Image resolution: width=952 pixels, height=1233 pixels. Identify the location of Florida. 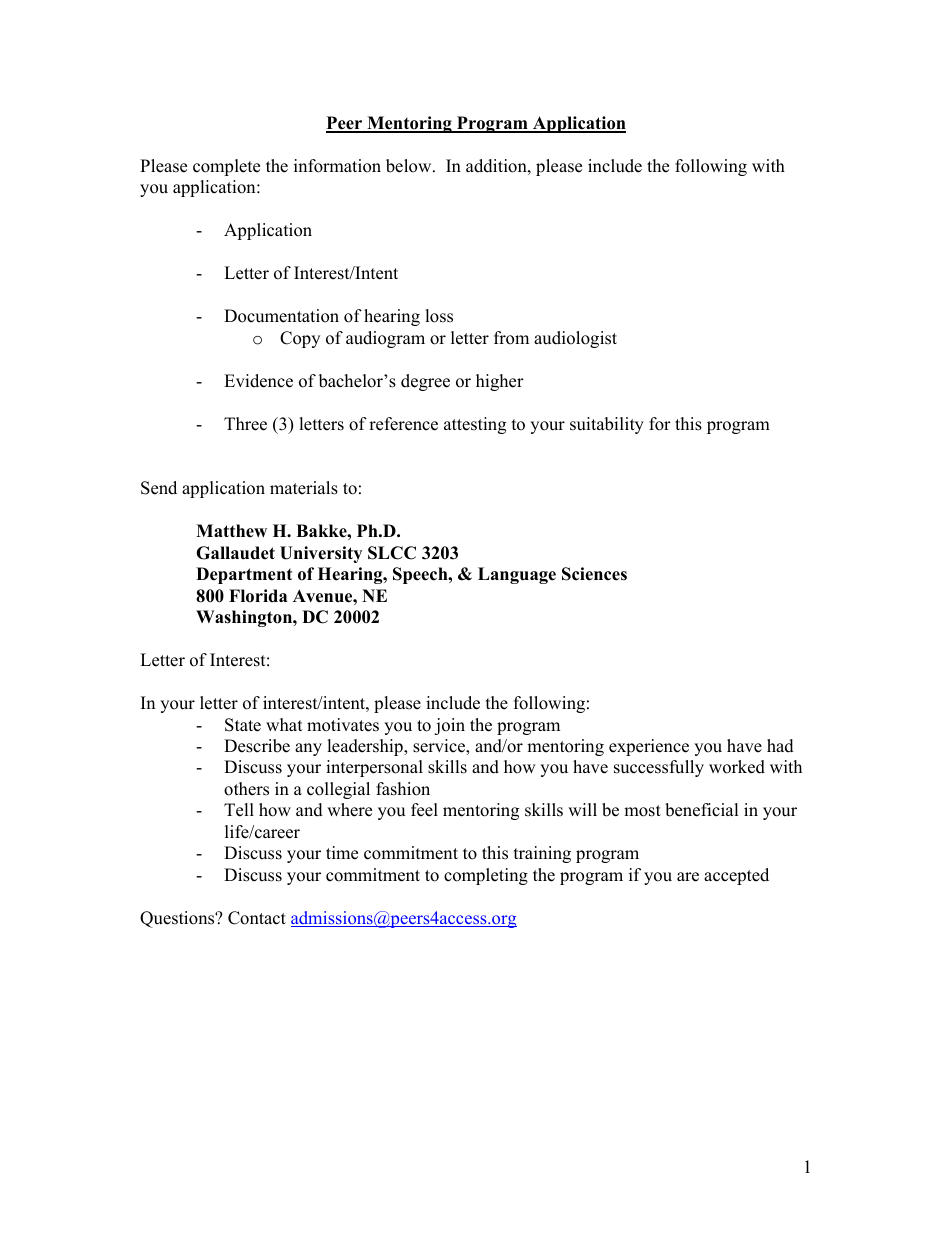
(258, 596).
